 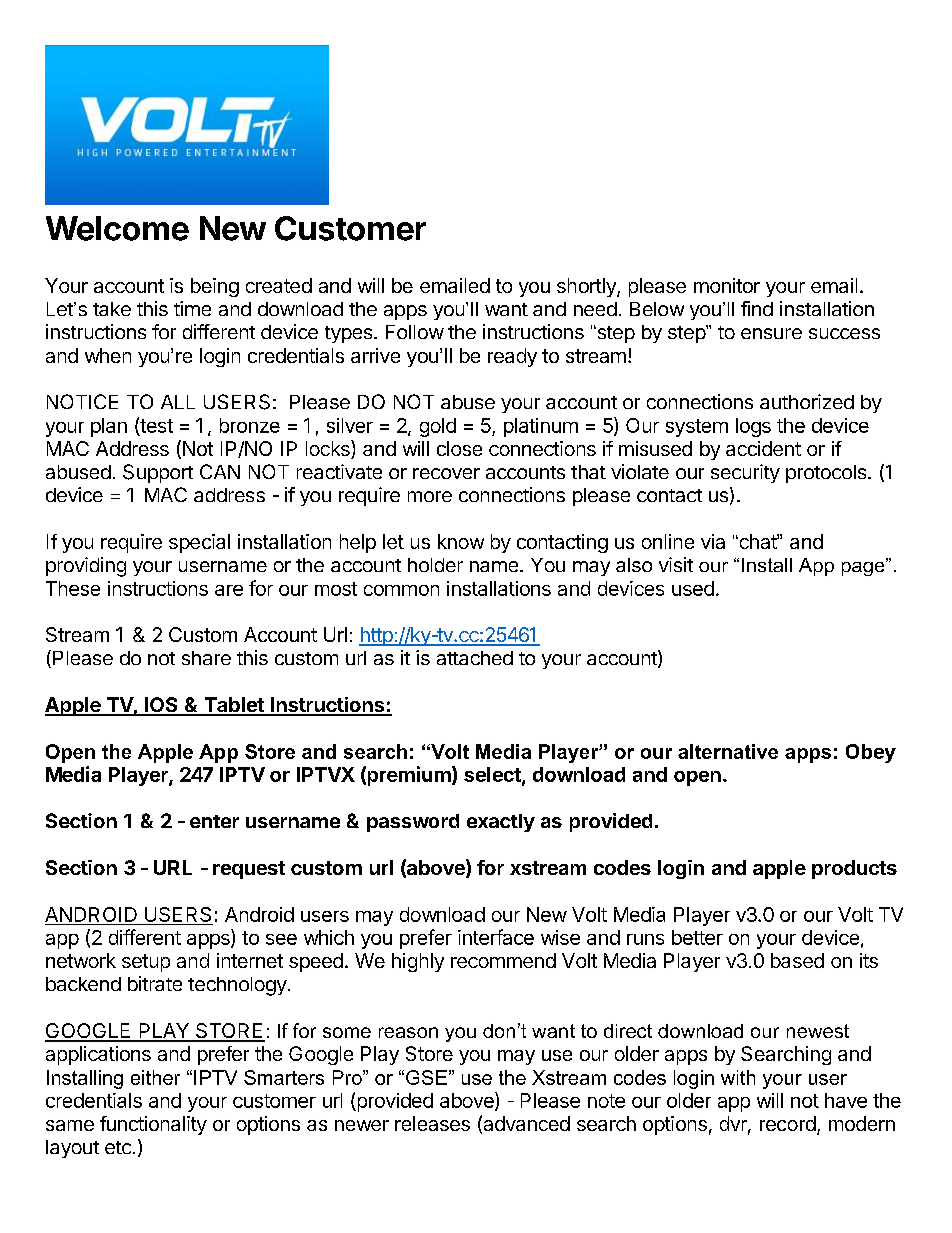 What do you see at coordinates (153, 1125) in the page?
I see `functionality` at bounding box center [153, 1125].
